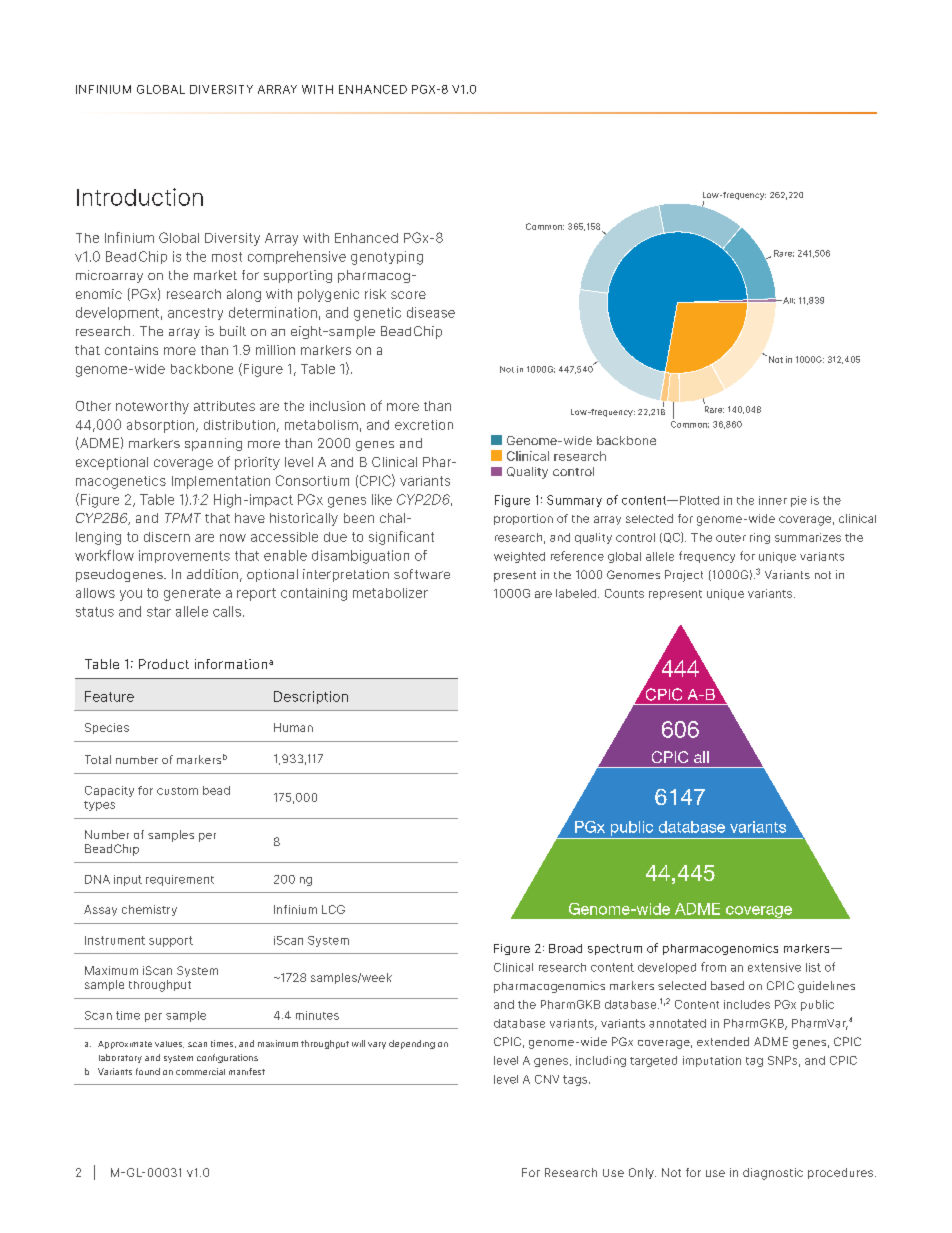  What do you see at coordinates (576, 1080) in the screenshot?
I see `tags` at bounding box center [576, 1080].
